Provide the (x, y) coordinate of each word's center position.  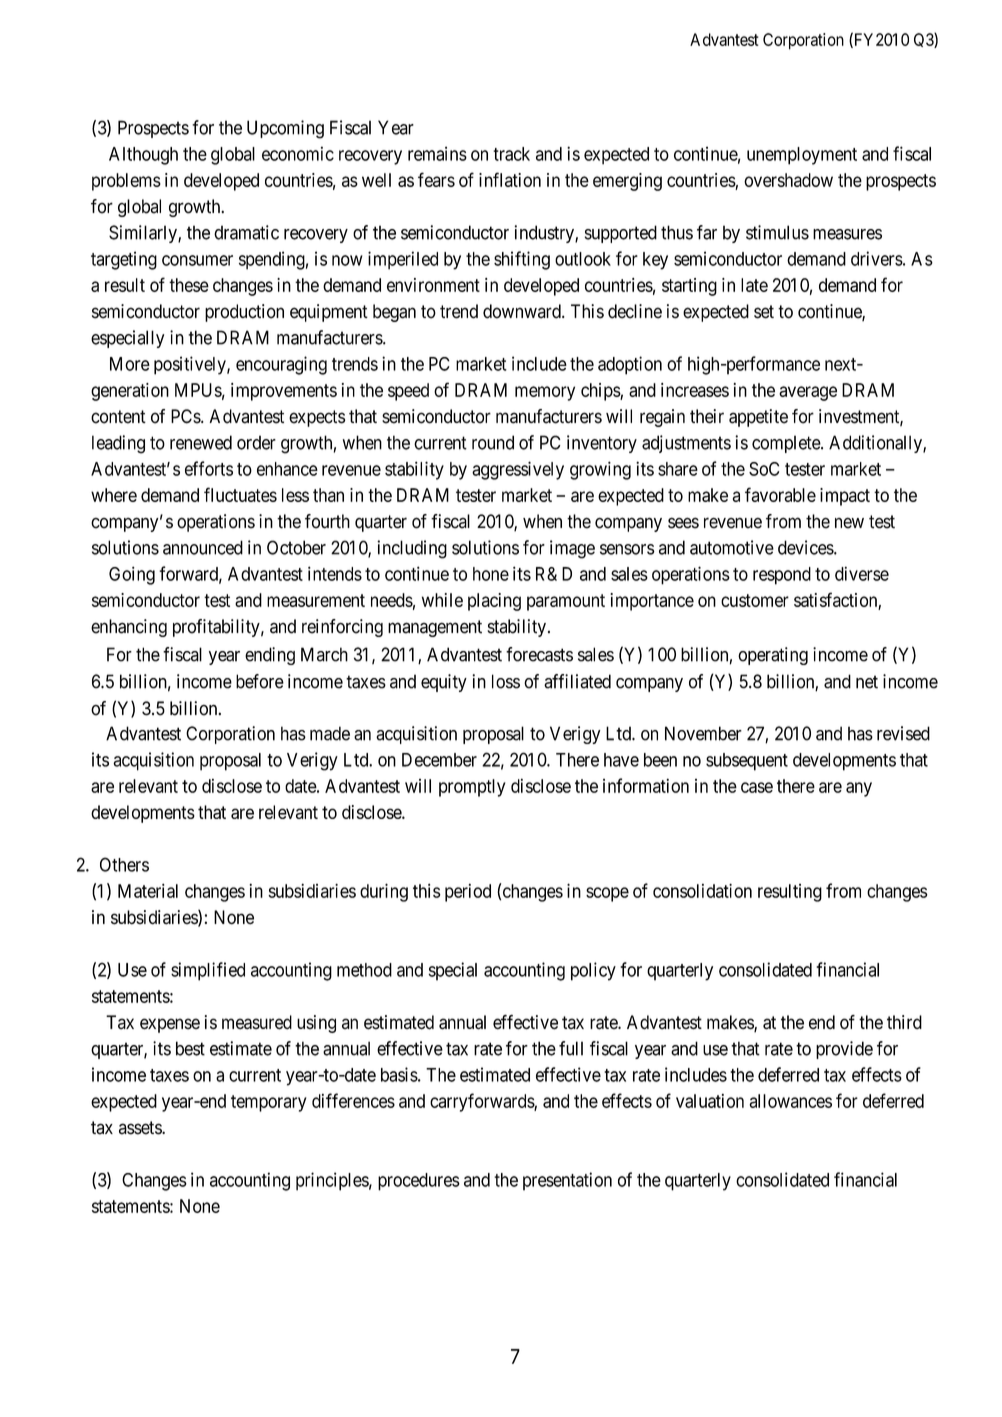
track (511, 154)
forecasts (539, 654)
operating (773, 656)
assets (141, 1128)
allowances (790, 1101)
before (260, 681)
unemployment (802, 156)
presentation (567, 1181)
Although (143, 156)
